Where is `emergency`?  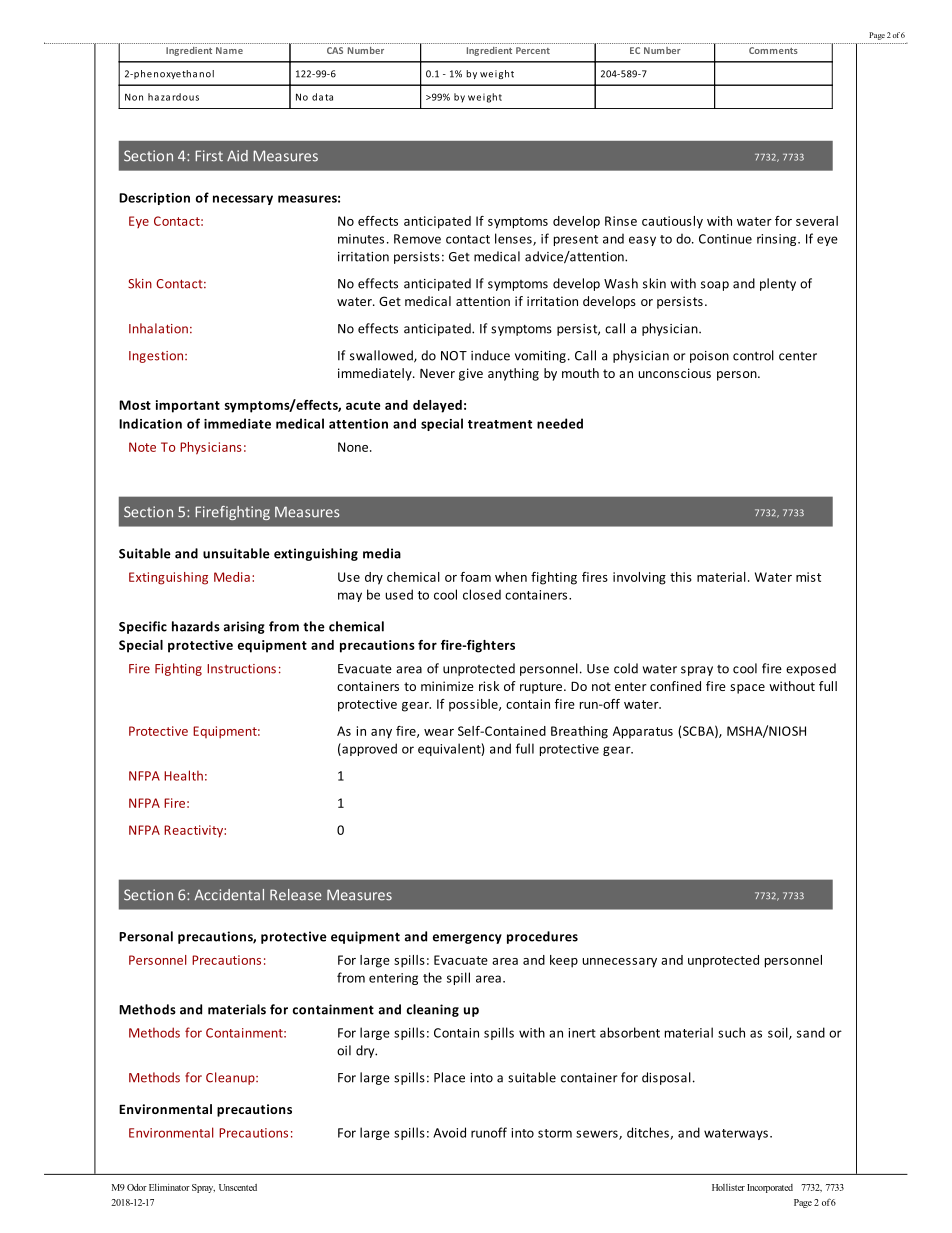
emergency is located at coordinates (467, 939).
